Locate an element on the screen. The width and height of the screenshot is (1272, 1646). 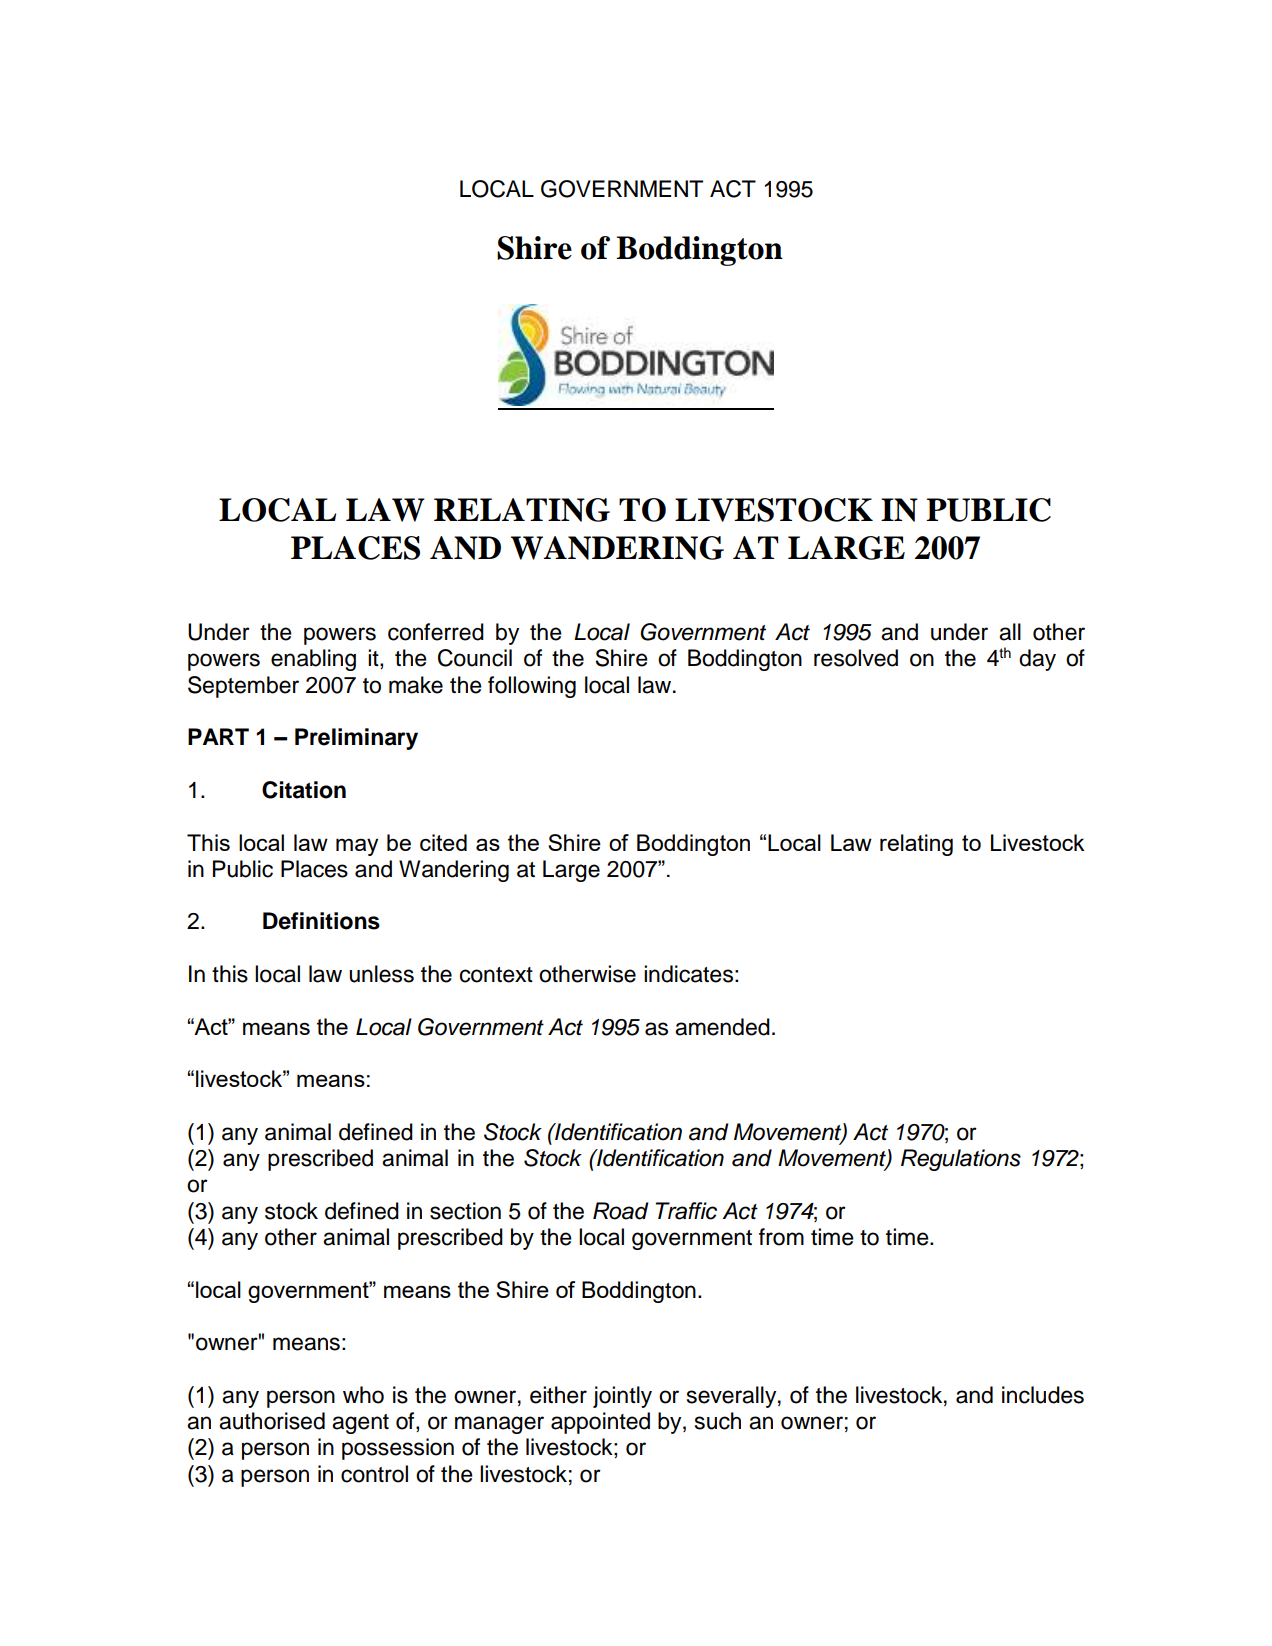
from is located at coordinates (781, 1237).
